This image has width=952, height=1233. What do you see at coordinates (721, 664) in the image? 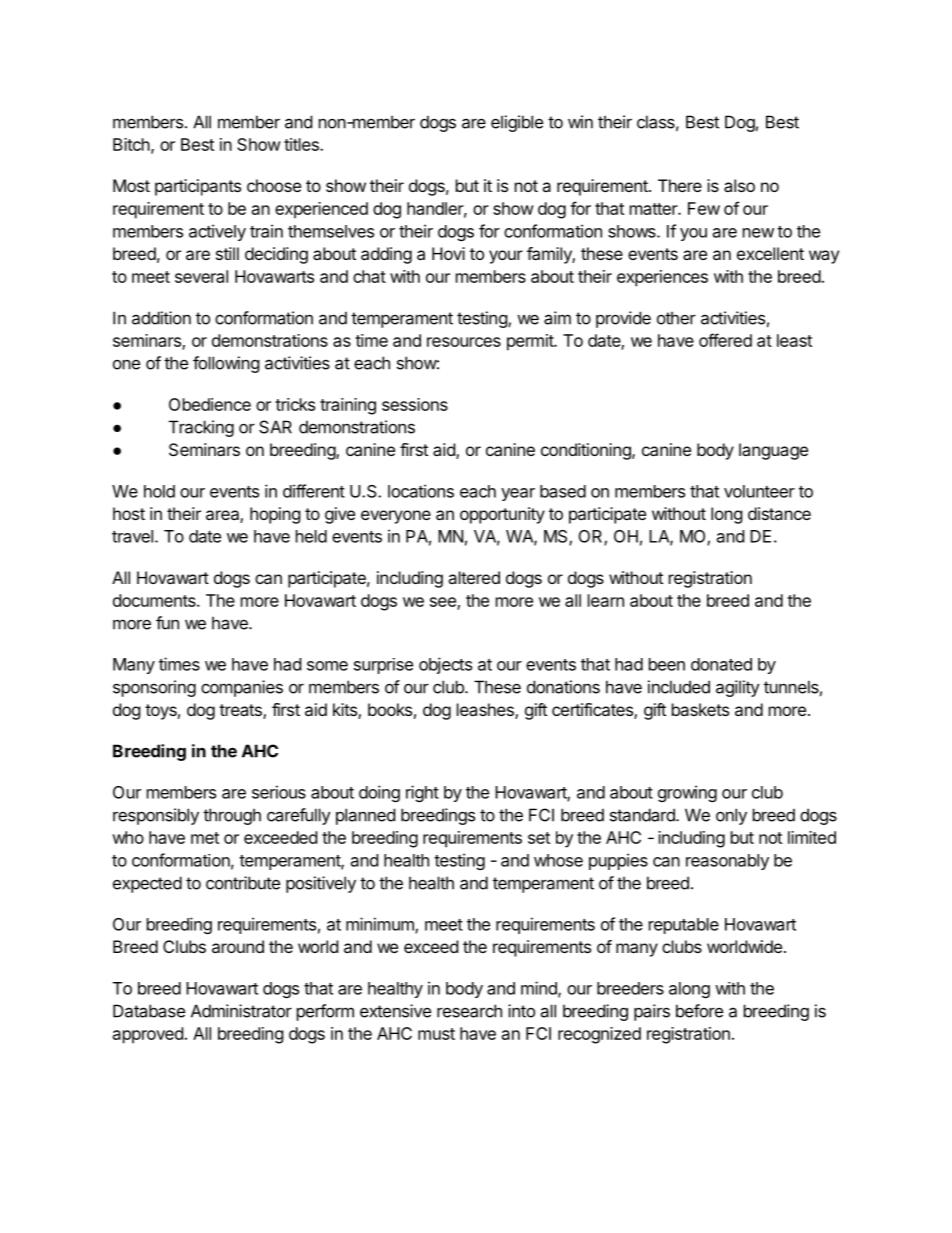
I see `donated` at bounding box center [721, 664].
